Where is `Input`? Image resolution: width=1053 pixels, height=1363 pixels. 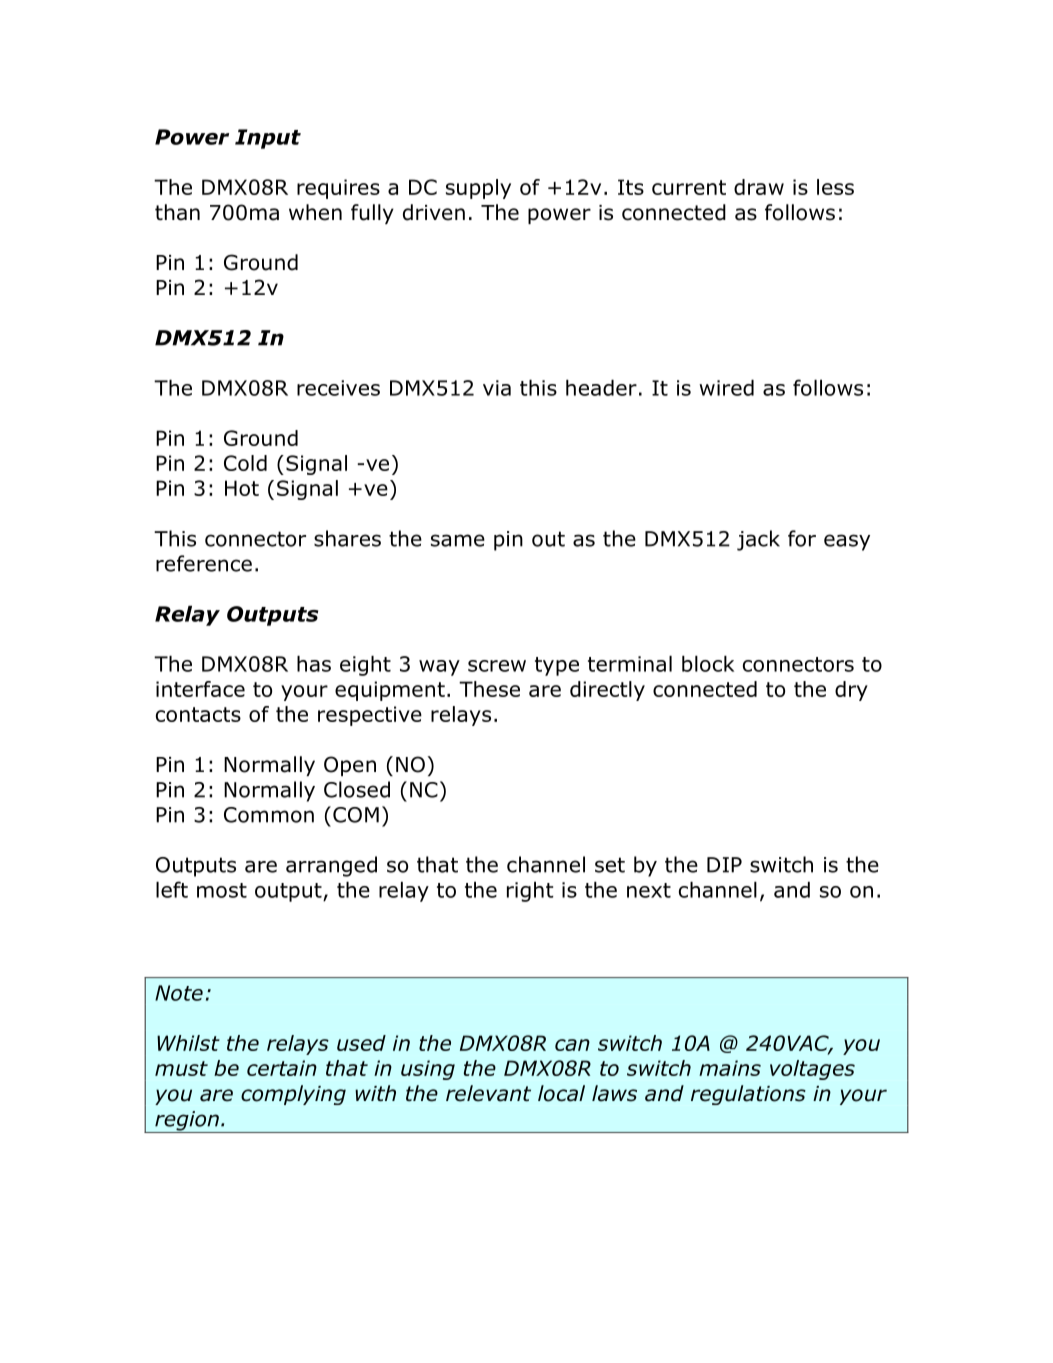 Input is located at coordinates (268, 139).
